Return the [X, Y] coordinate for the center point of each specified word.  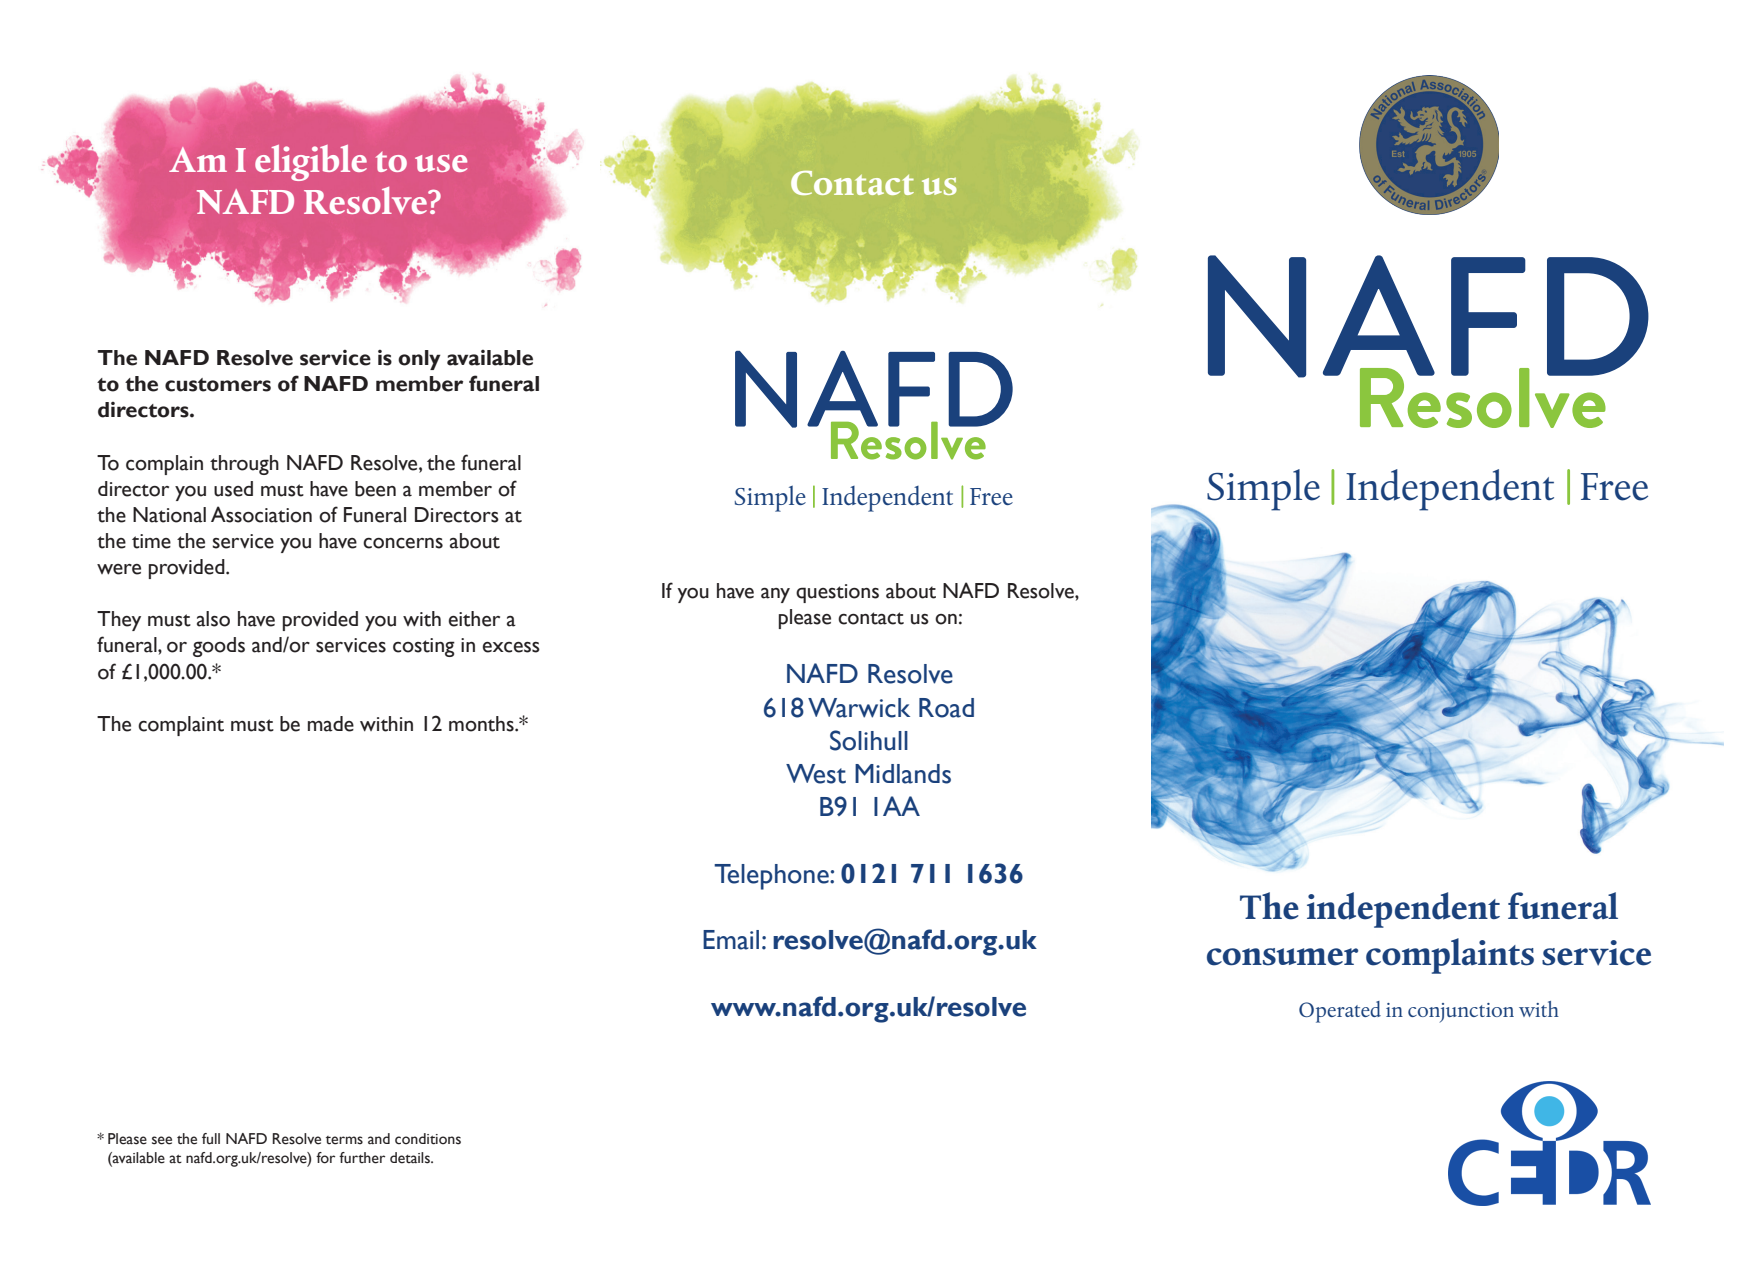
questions [837, 593]
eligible [311, 163]
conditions [428, 1139]
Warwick [859, 708]
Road [946, 708]
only [419, 360]
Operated [1340, 1012]
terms [344, 1140]
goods [219, 647]
